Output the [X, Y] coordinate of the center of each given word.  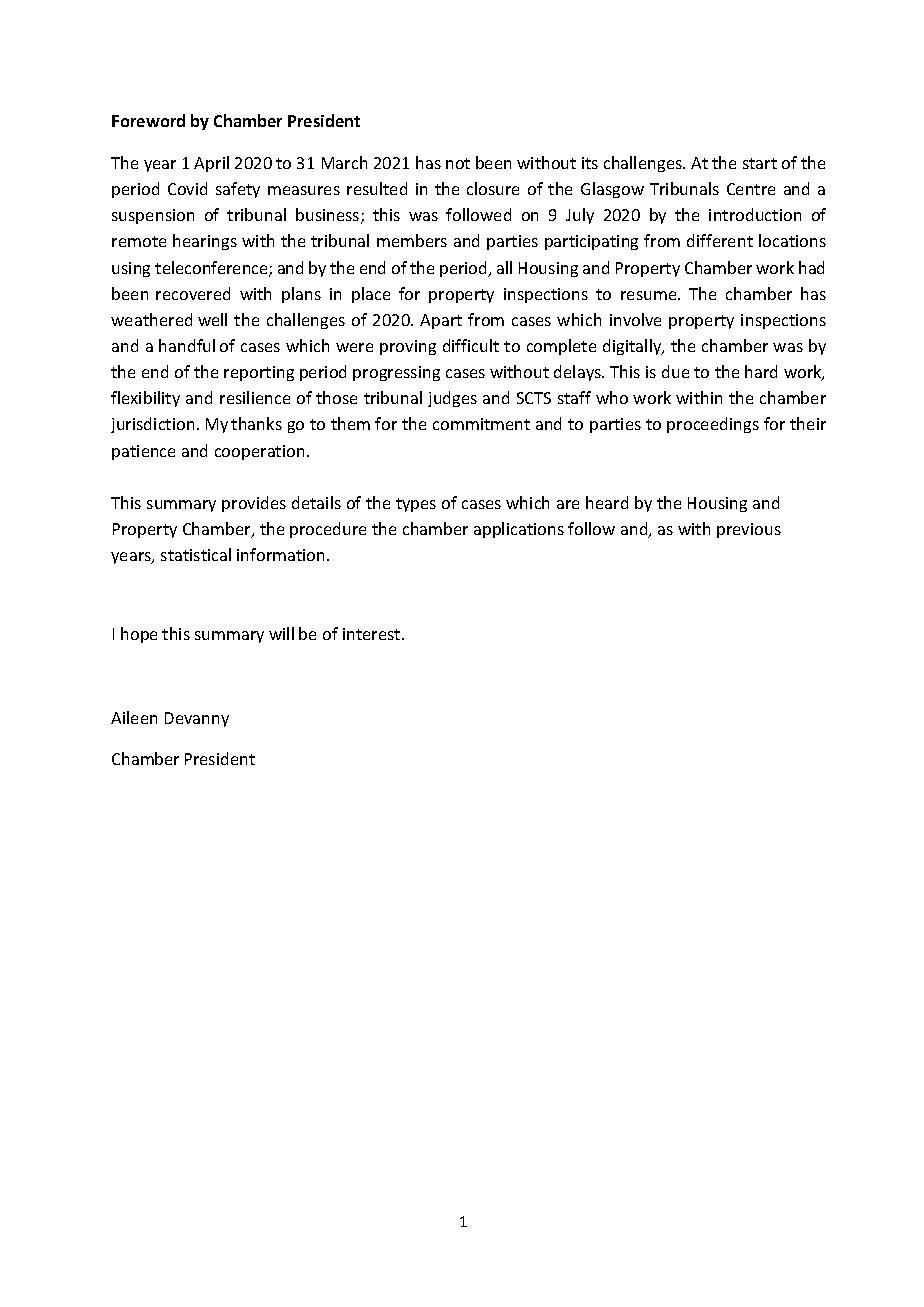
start [760, 163]
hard [761, 371]
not [458, 163]
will [281, 633]
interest [373, 634]
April [211, 164]
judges [452, 399]
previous [749, 530]
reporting [259, 373]
